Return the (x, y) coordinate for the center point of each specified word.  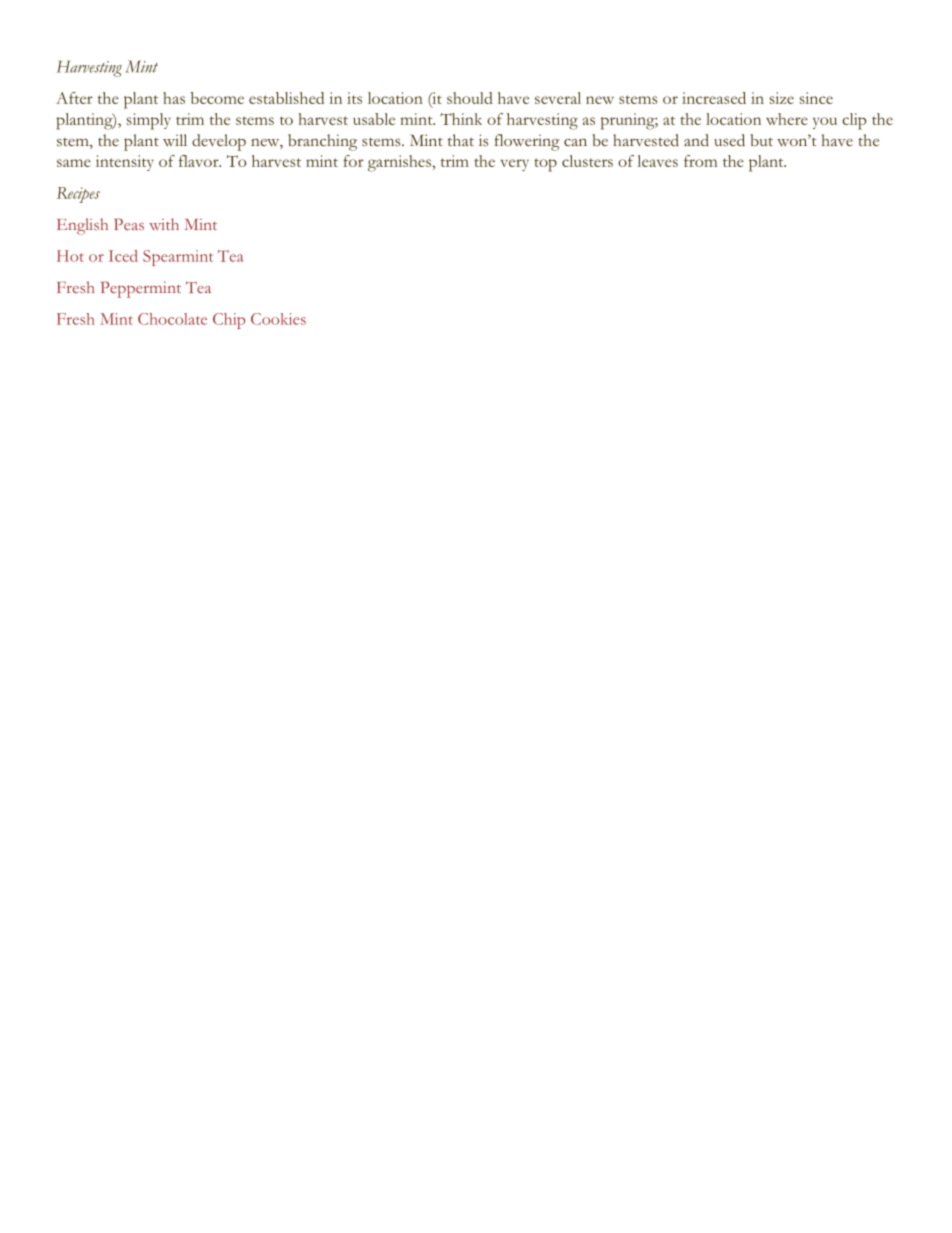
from (700, 161)
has (174, 98)
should (470, 98)
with (164, 224)
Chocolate (172, 319)
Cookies (278, 319)
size (781, 98)
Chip (229, 321)
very (514, 165)
